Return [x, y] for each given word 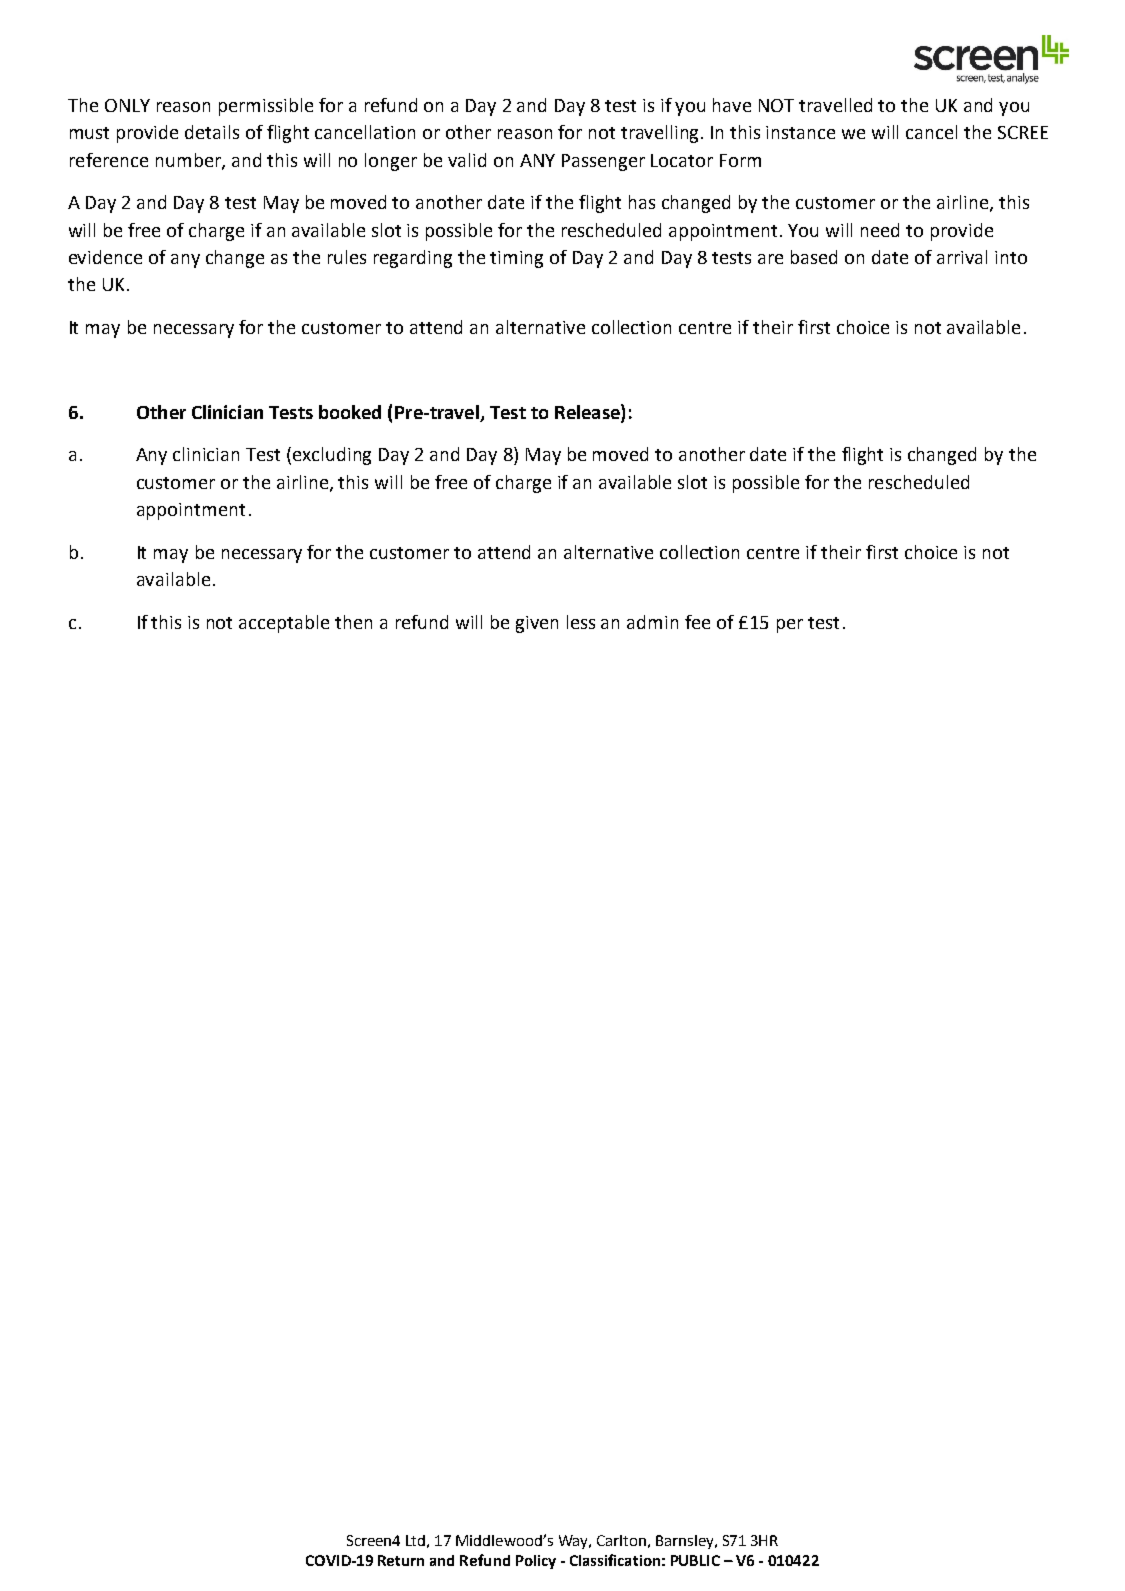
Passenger [603, 162]
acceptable [284, 624]
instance [800, 132]
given [537, 624]
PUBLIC [695, 1560]
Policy [536, 1562]
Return [401, 1560]
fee [697, 622]
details [212, 132]
